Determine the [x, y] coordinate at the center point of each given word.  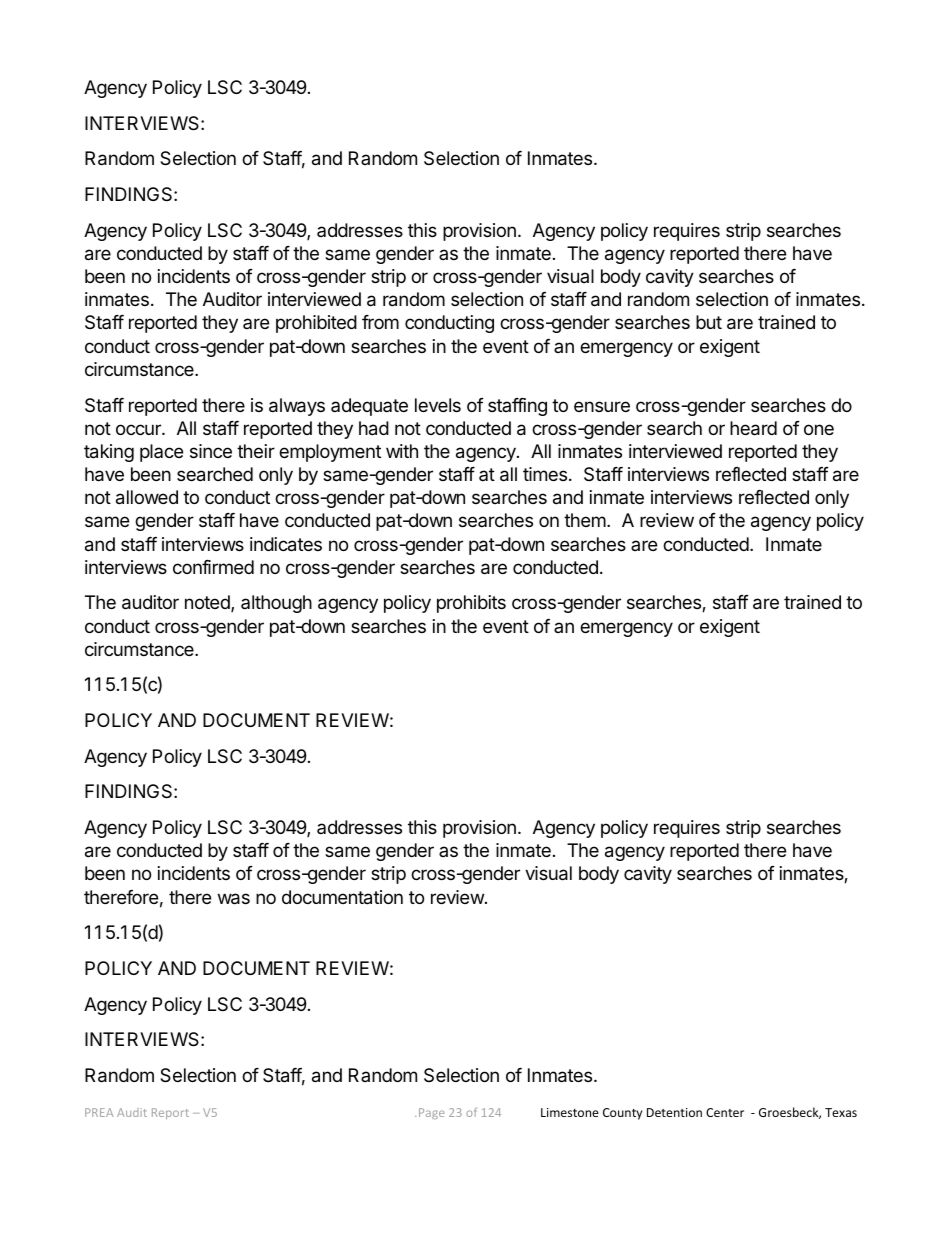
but [709, 322]
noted [208, 603]
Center [725, 1112]
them [585, 520]
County [622, 1114]
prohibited [316, 324]
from [380, 322]
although [276, 604]
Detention [674, 1112]
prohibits [471, 604]
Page [431, 1113]
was [234, 899]
